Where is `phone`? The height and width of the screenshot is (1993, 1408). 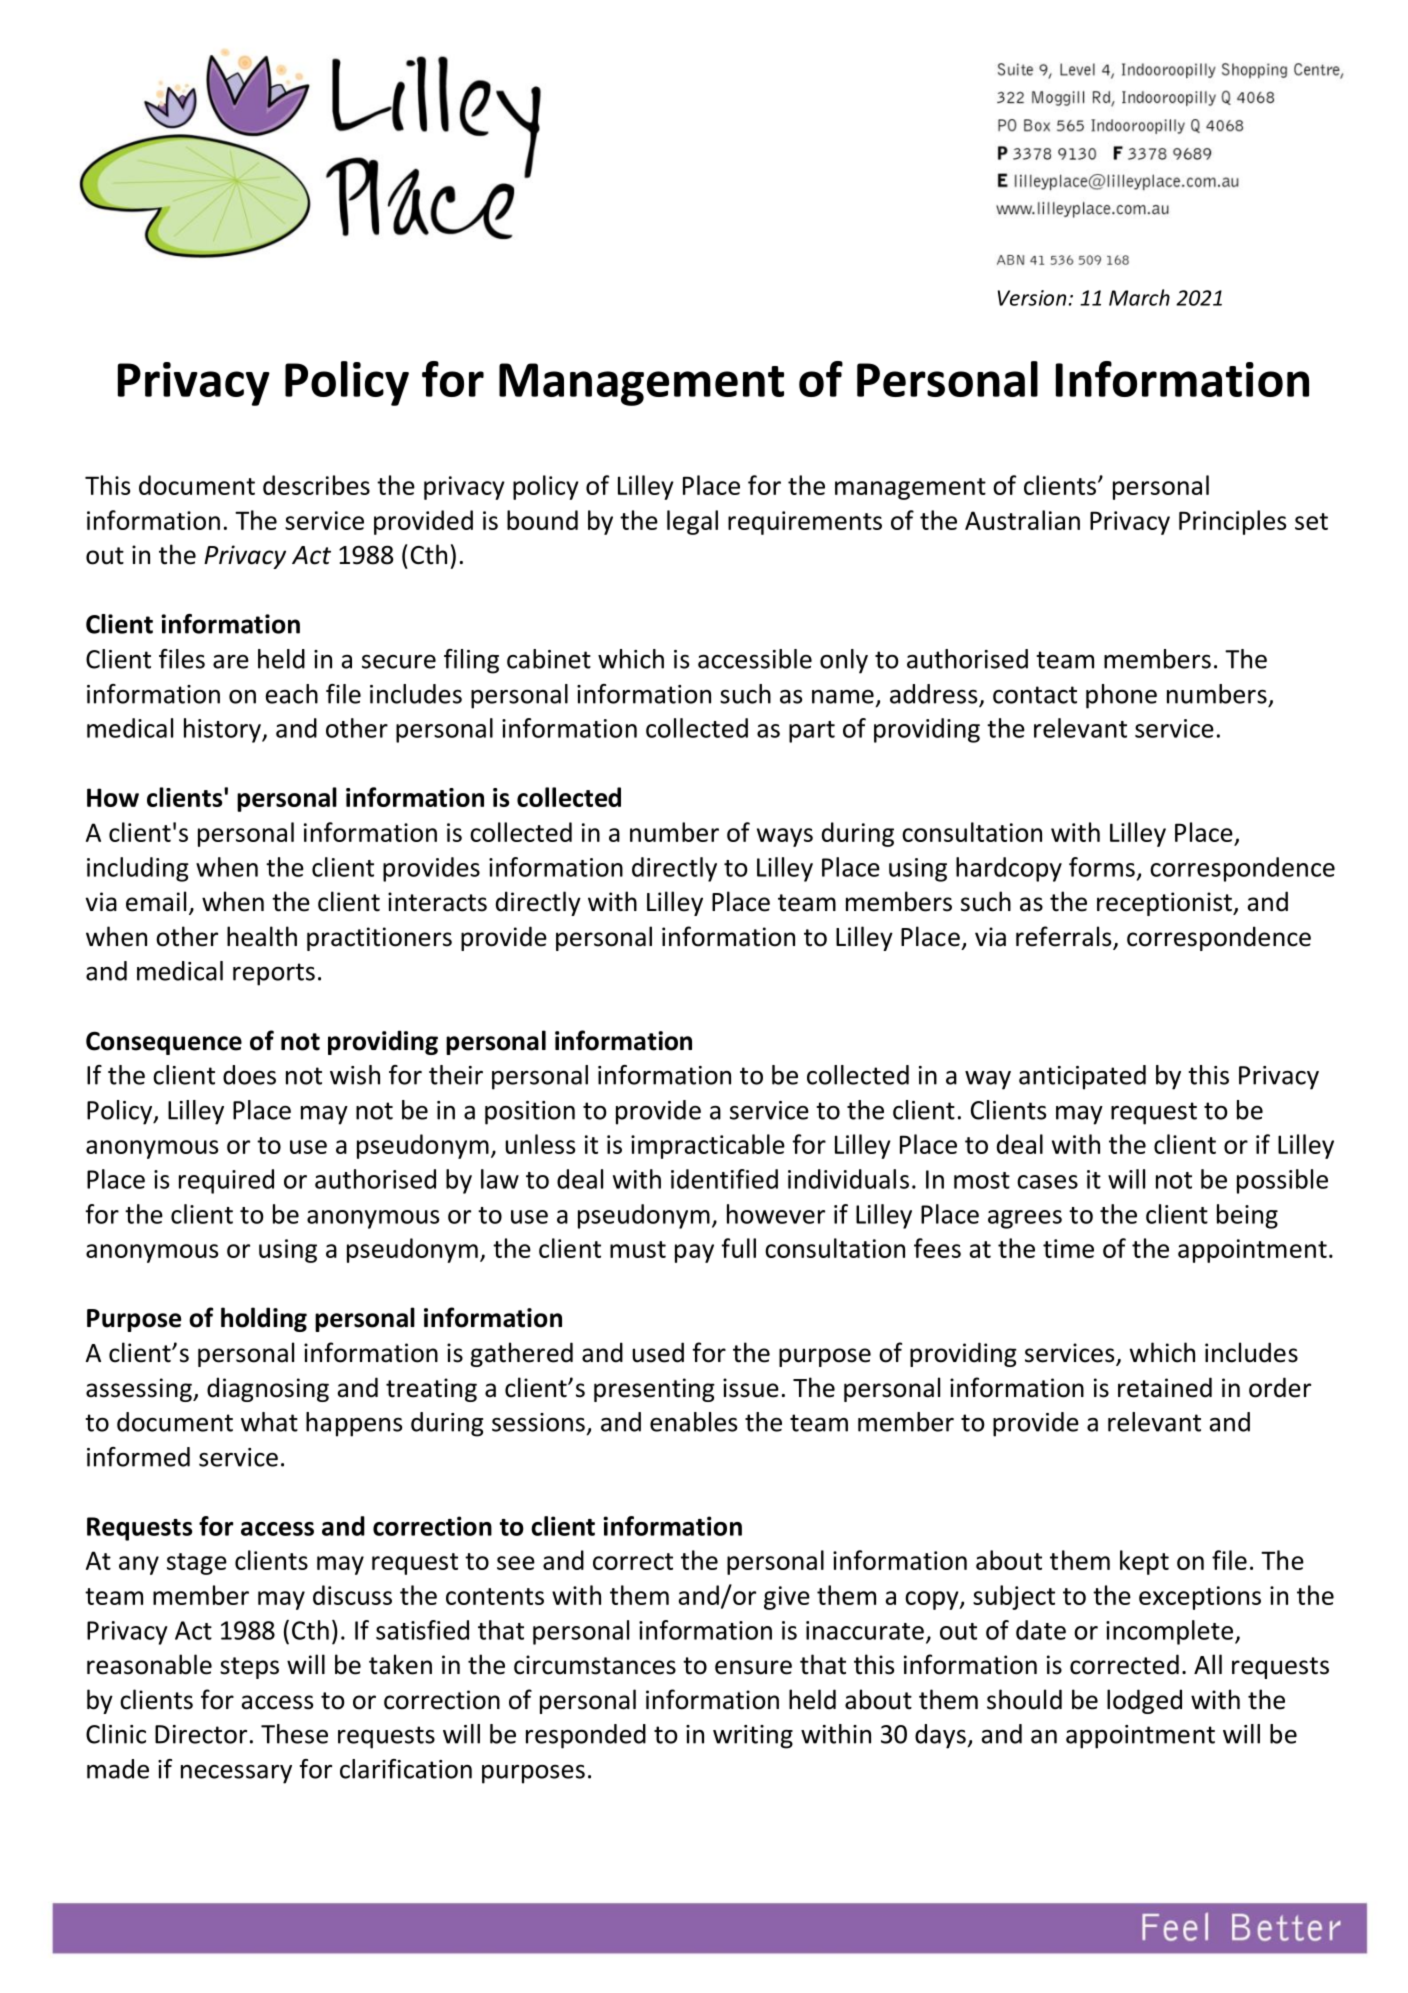
phone is located at coordinates (1121, 696).
